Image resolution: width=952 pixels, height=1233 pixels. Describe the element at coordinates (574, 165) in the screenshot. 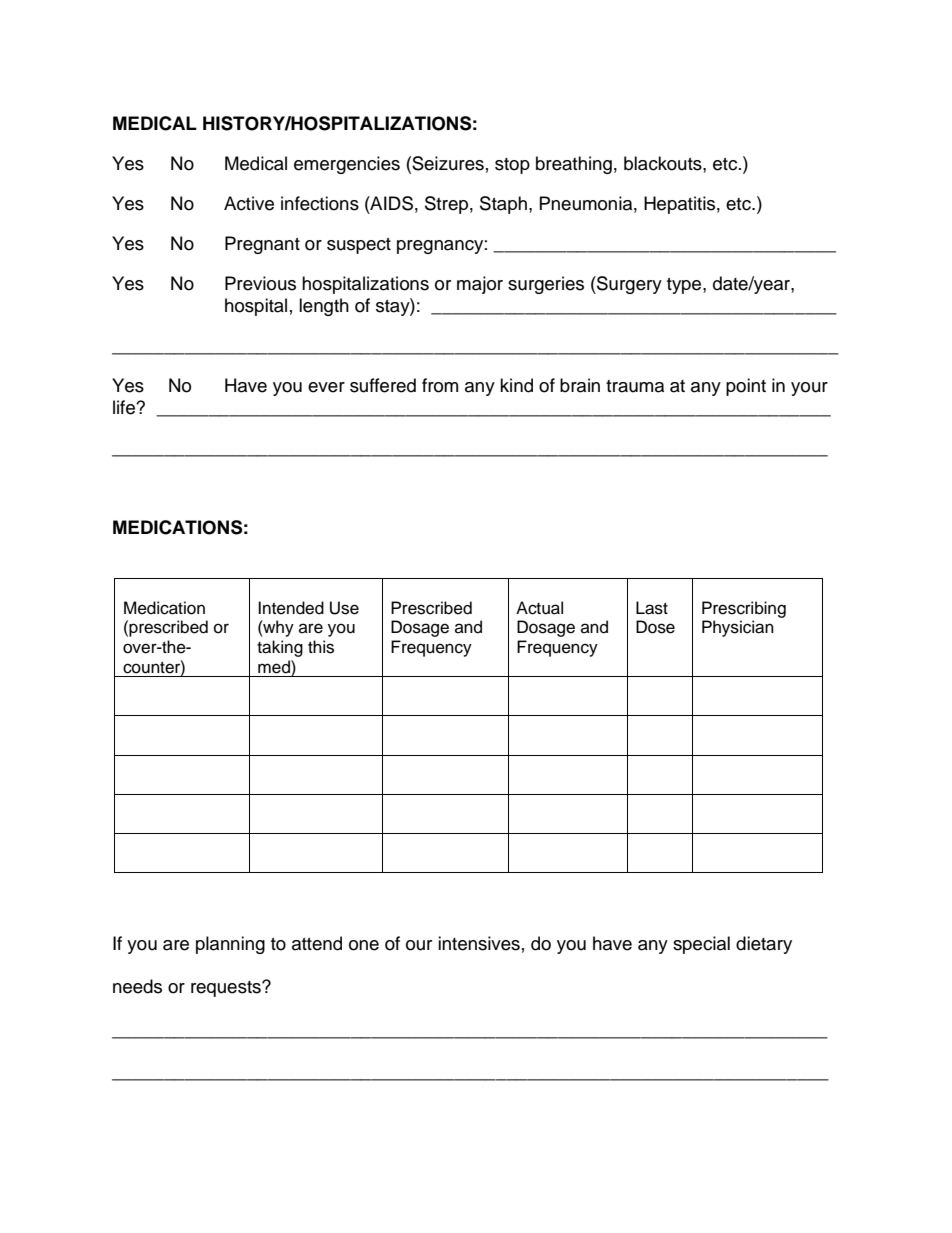

I see `breathing` at that location.
